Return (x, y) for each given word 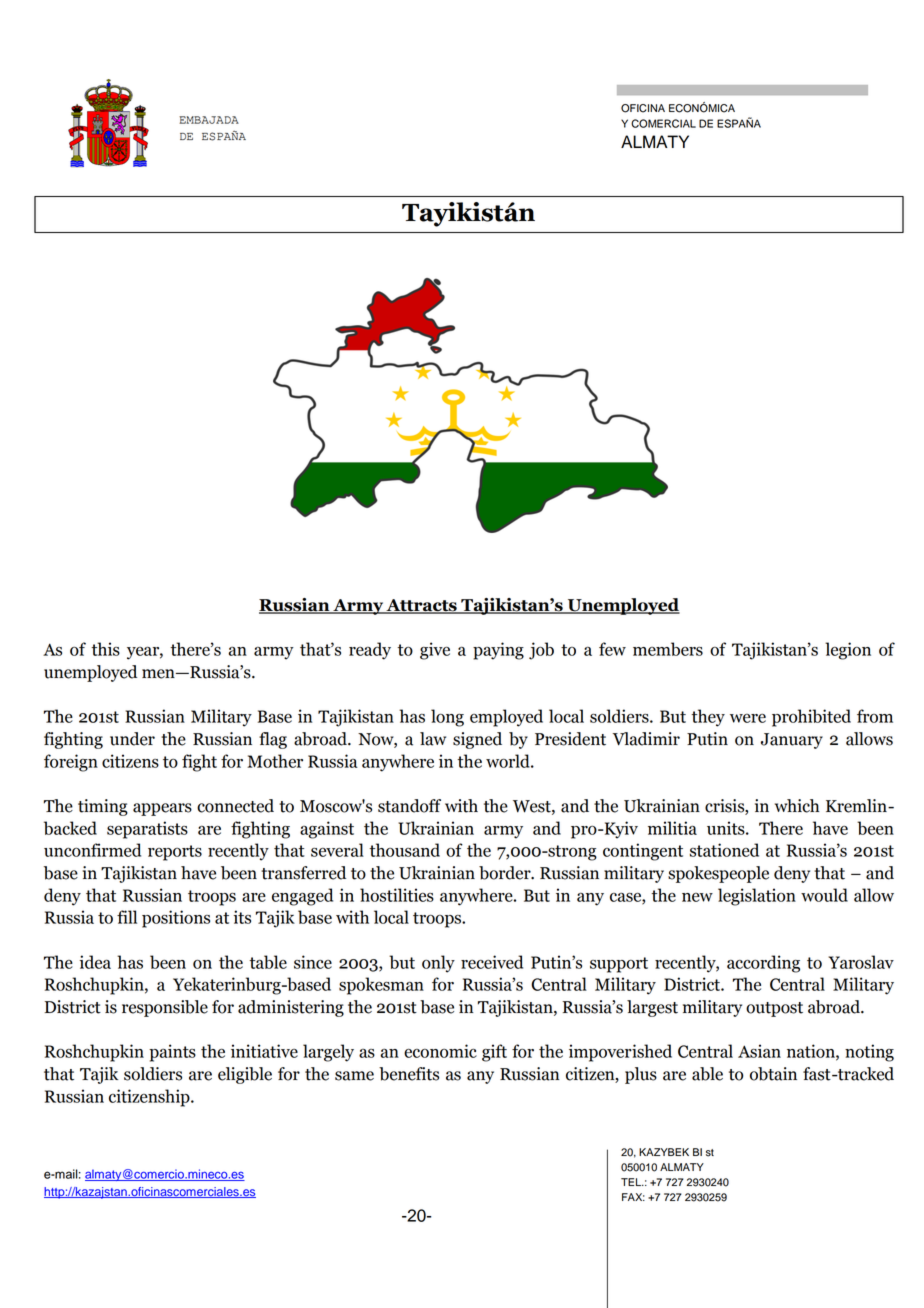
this (105, 649)
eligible (245, 1075)
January (792, 741)
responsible (165, 1008)
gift (494, 1053)
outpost (774, 1009)
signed (477, 740)
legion (848, 651)
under (132, 739)
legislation (757, 897)
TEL (632, 1182)
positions (176, 919)
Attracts (421, 606)
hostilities (397, 895)
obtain (773, 1074)
